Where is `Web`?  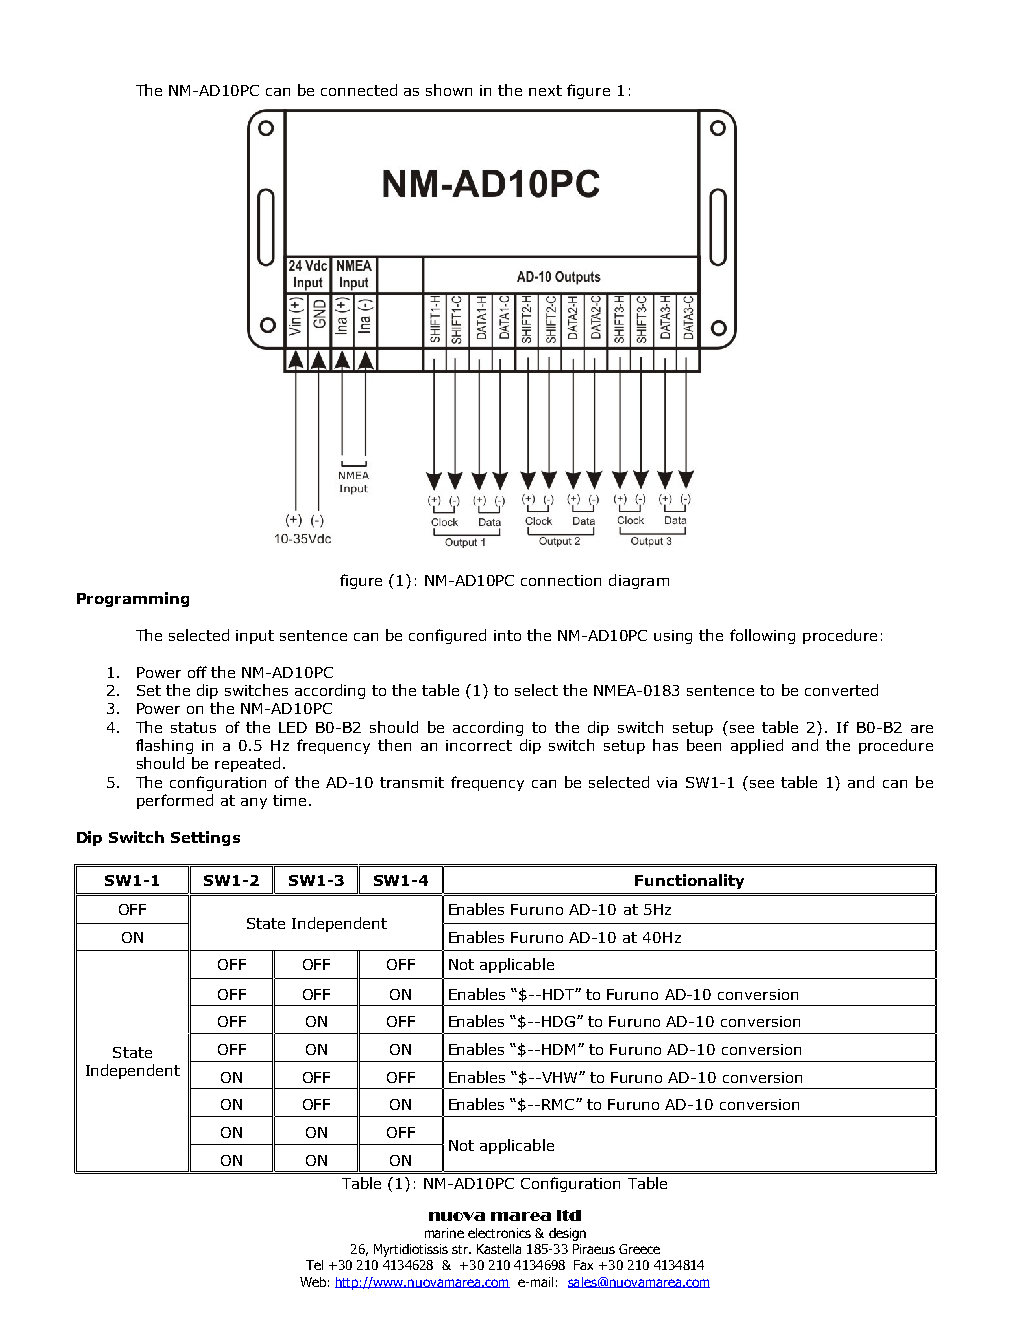
Web is located at coordinates (313, 1282).
